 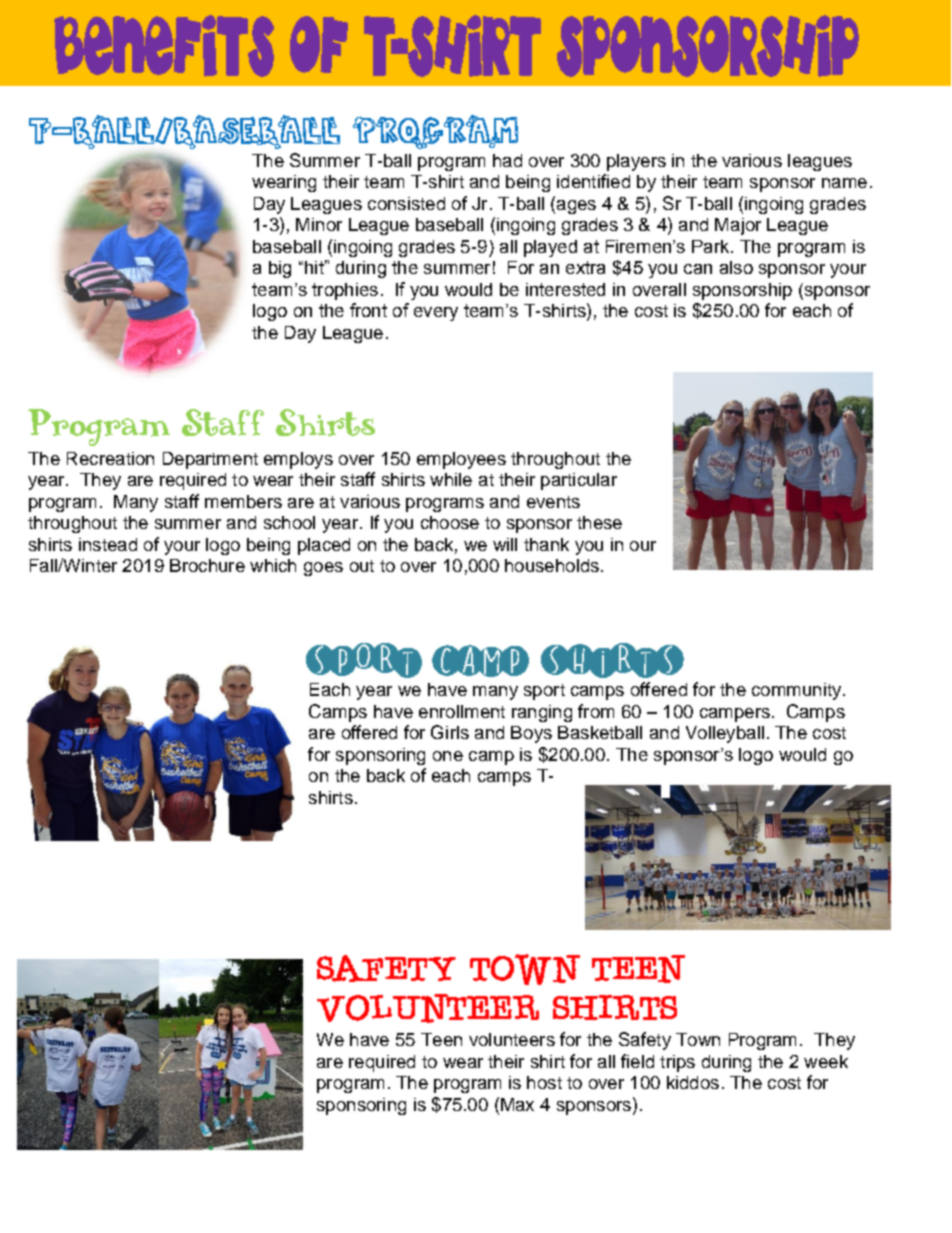 I want to click on community, so click(x=798, y=691).
